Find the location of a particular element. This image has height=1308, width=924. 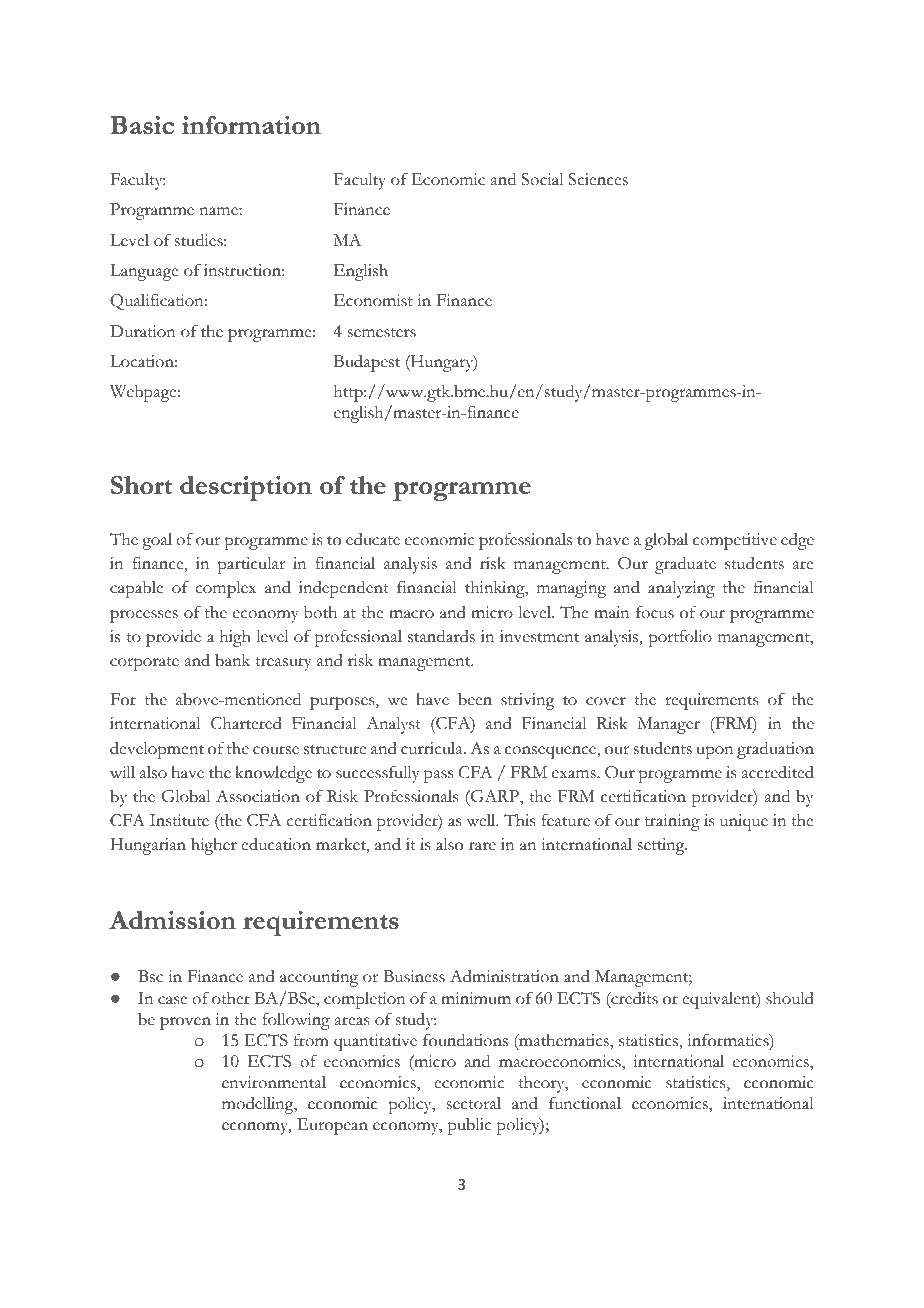

competitive is located at coordinates (735, 541).
